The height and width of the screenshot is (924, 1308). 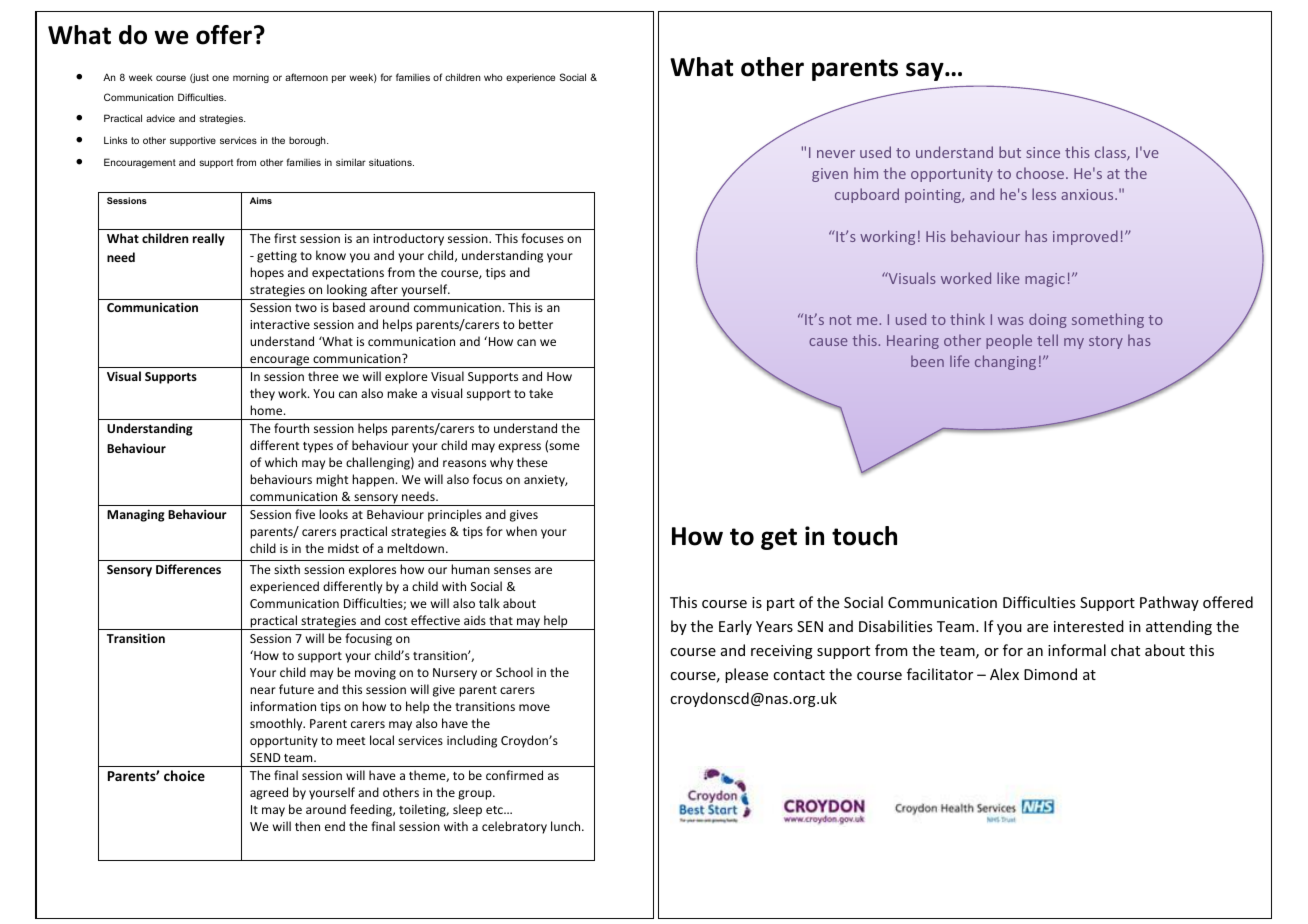 I want to click on agreed, so click(x=269, y=793).
